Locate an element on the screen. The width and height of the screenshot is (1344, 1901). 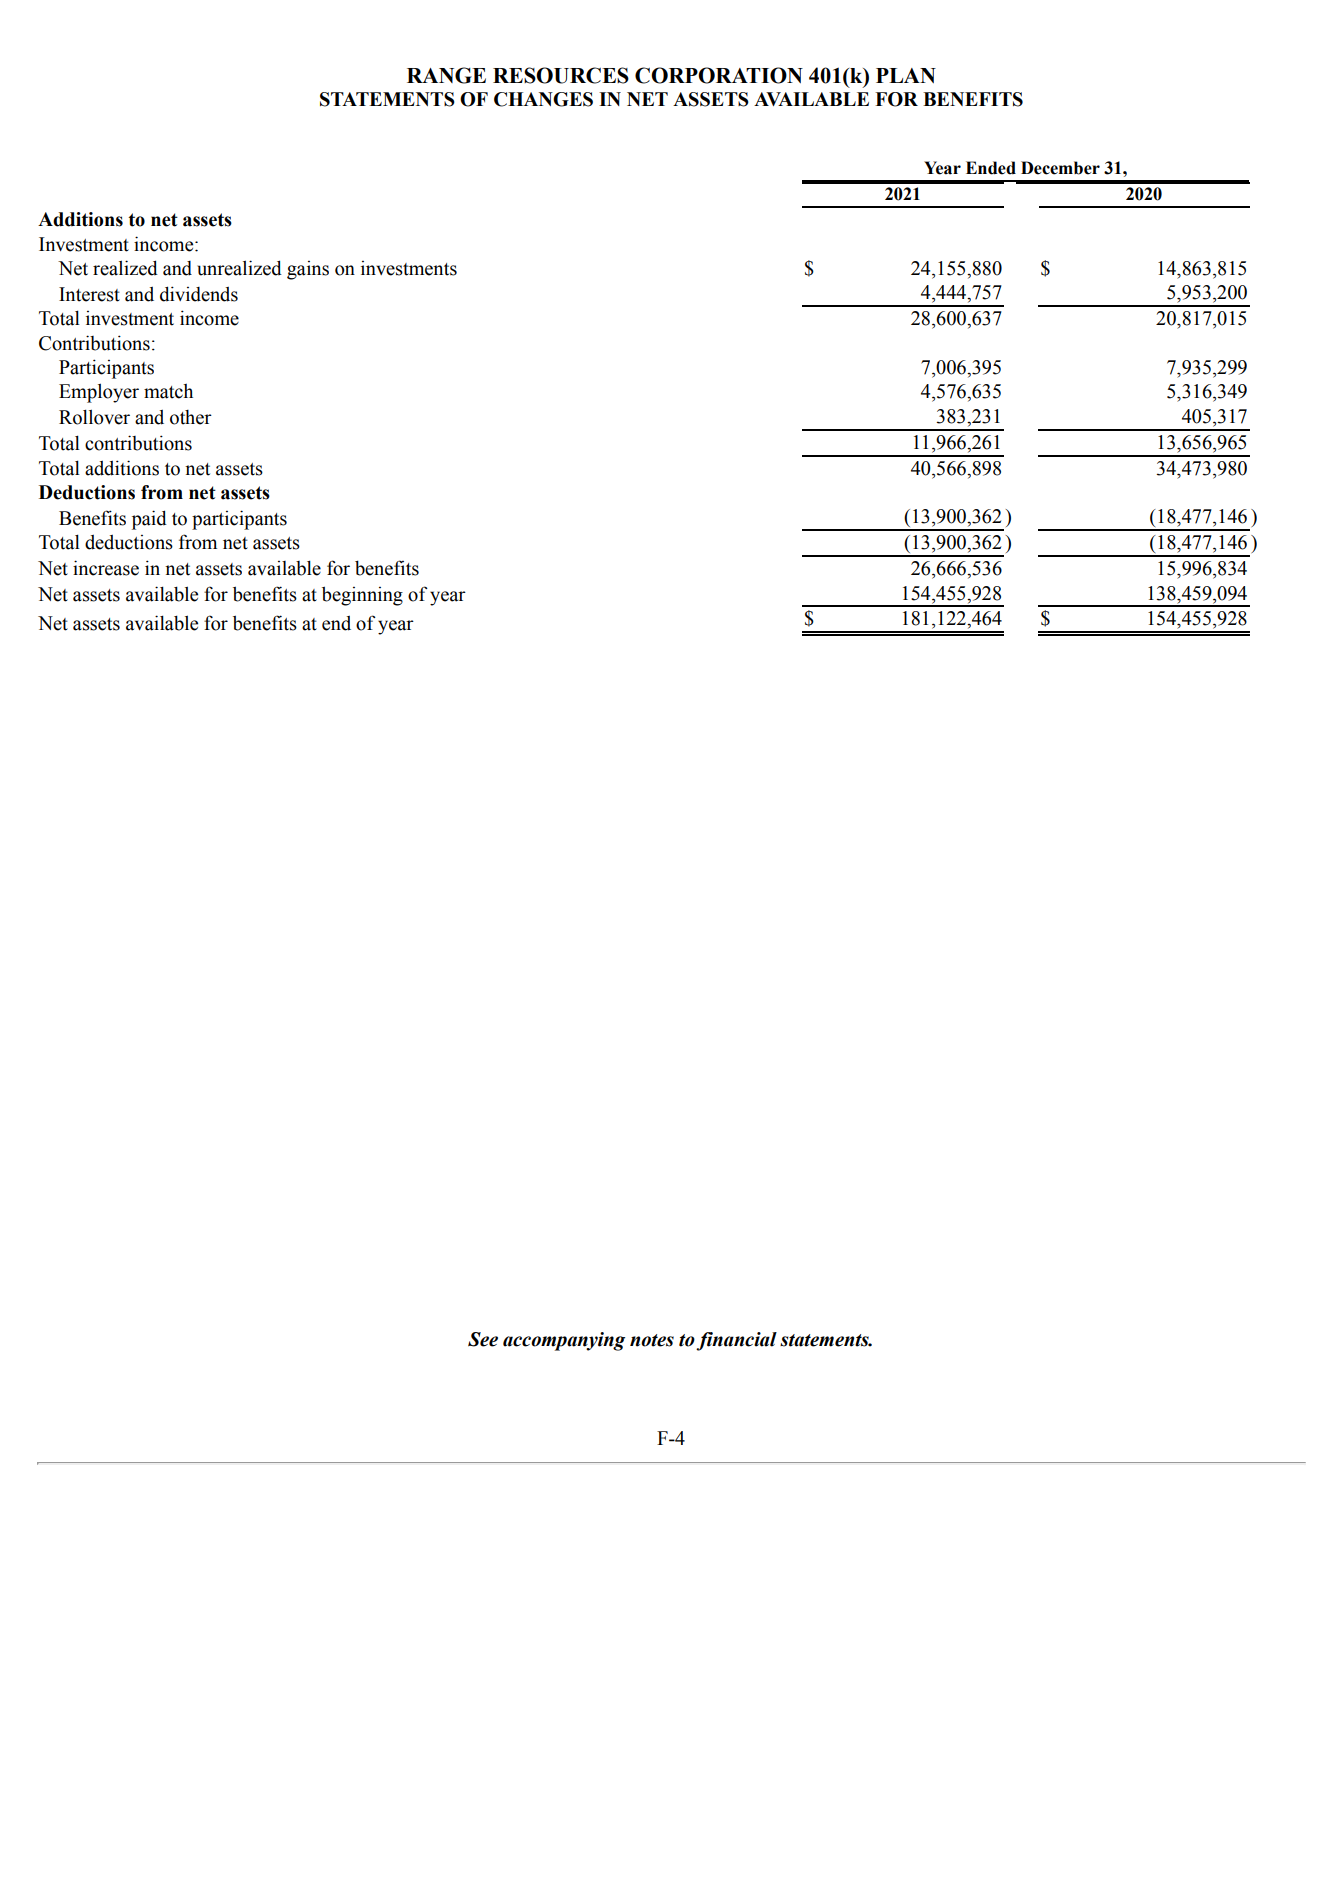
beginning is located at coordinates (362, 596).
